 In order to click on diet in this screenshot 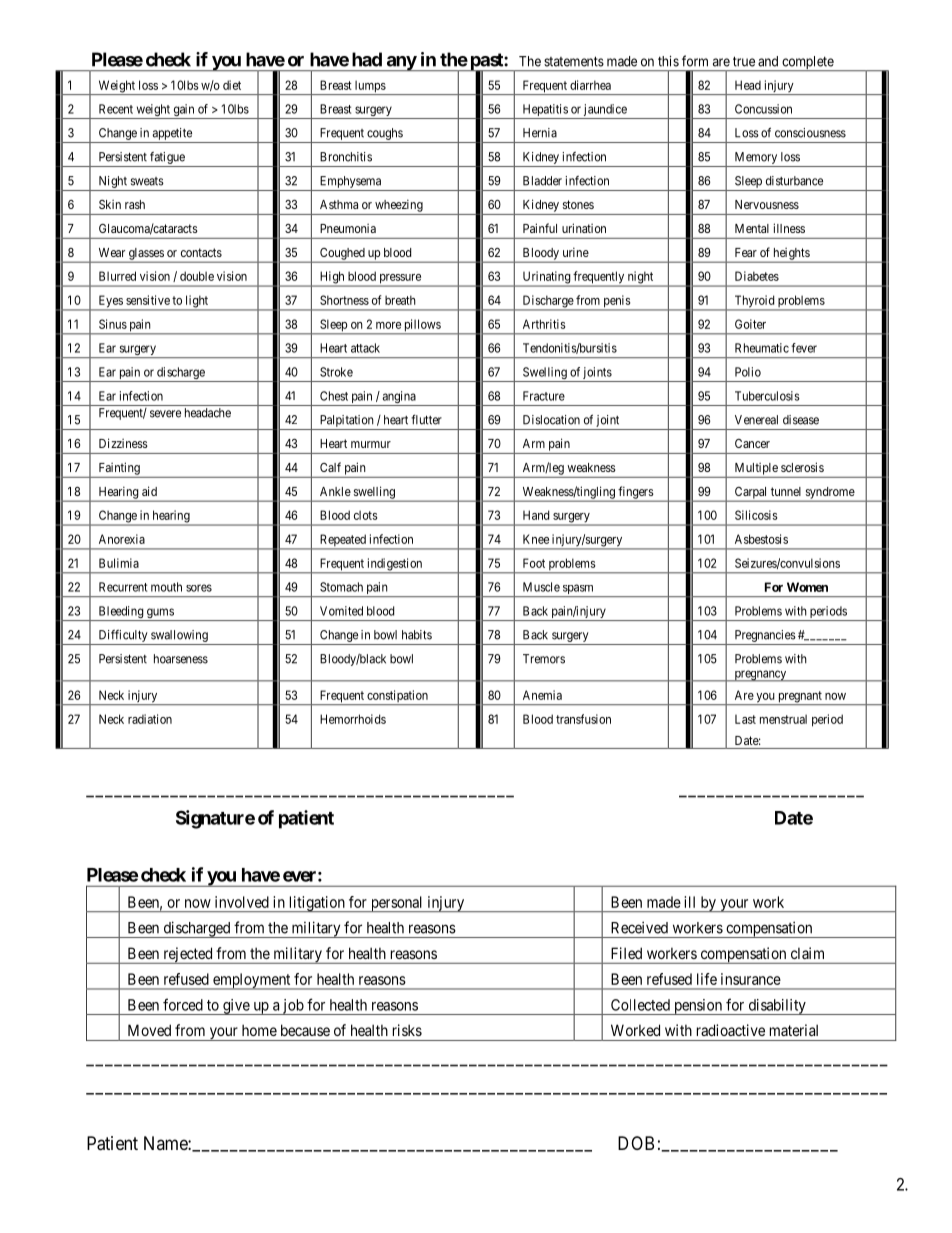, I will do `click(232, 85)`.
